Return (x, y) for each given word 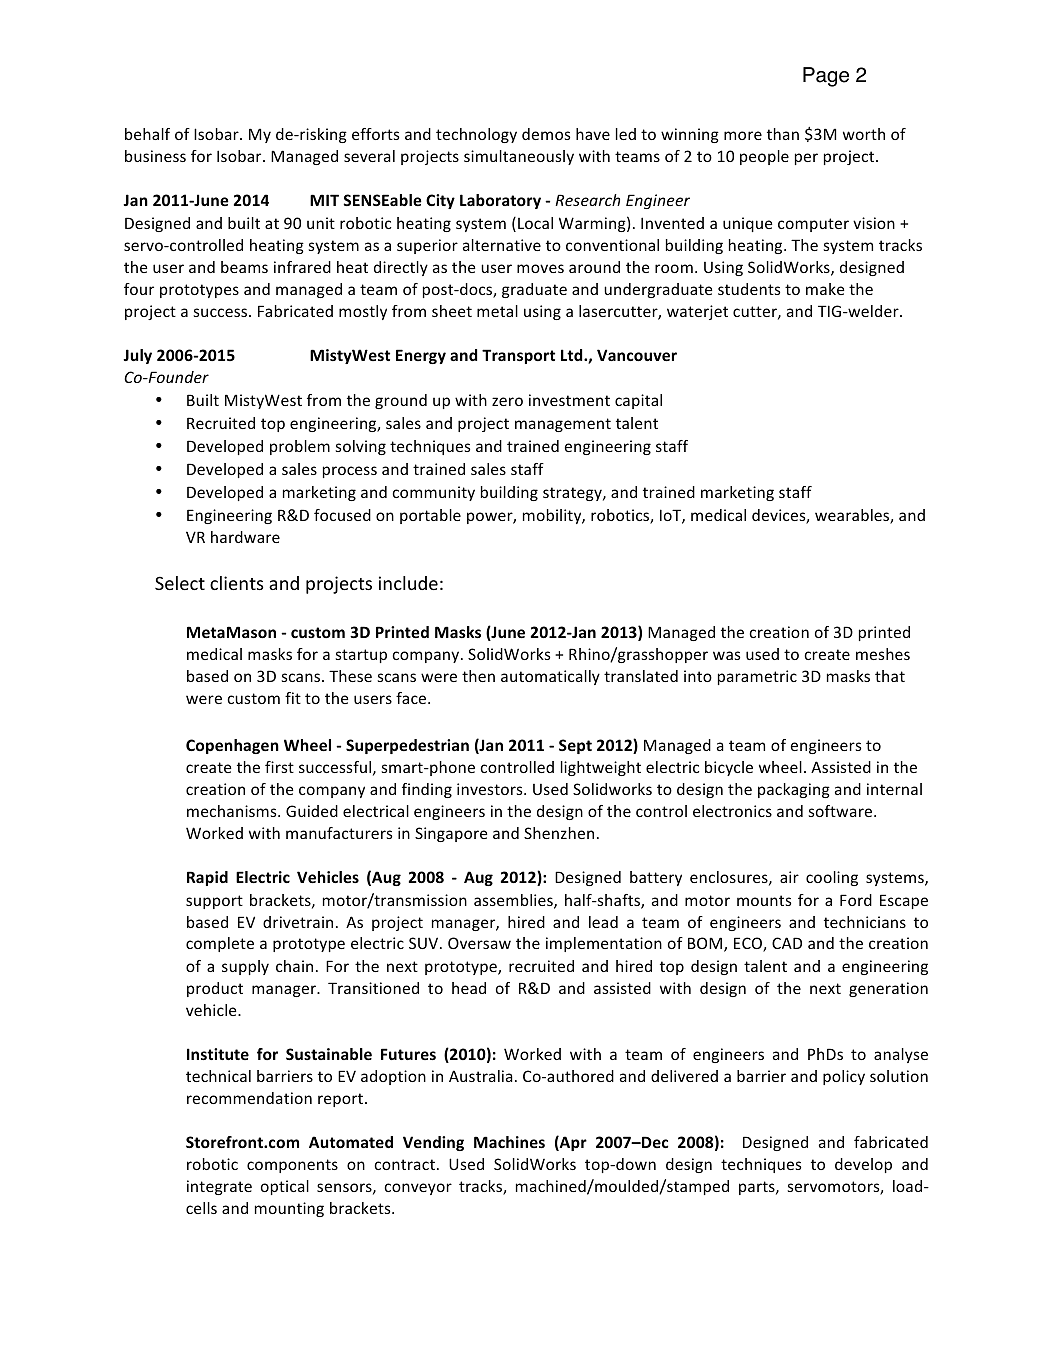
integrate (219, 1187)
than (783, 134)
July (137, 356)
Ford (856, 900)
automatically (550, 677)
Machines (509, 1142)
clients (236, 583)
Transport (518, 356)
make (825, 289)
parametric (757, 677)
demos (546, 134)
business (155, 156)
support (214, 902)
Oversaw (479, 943)
